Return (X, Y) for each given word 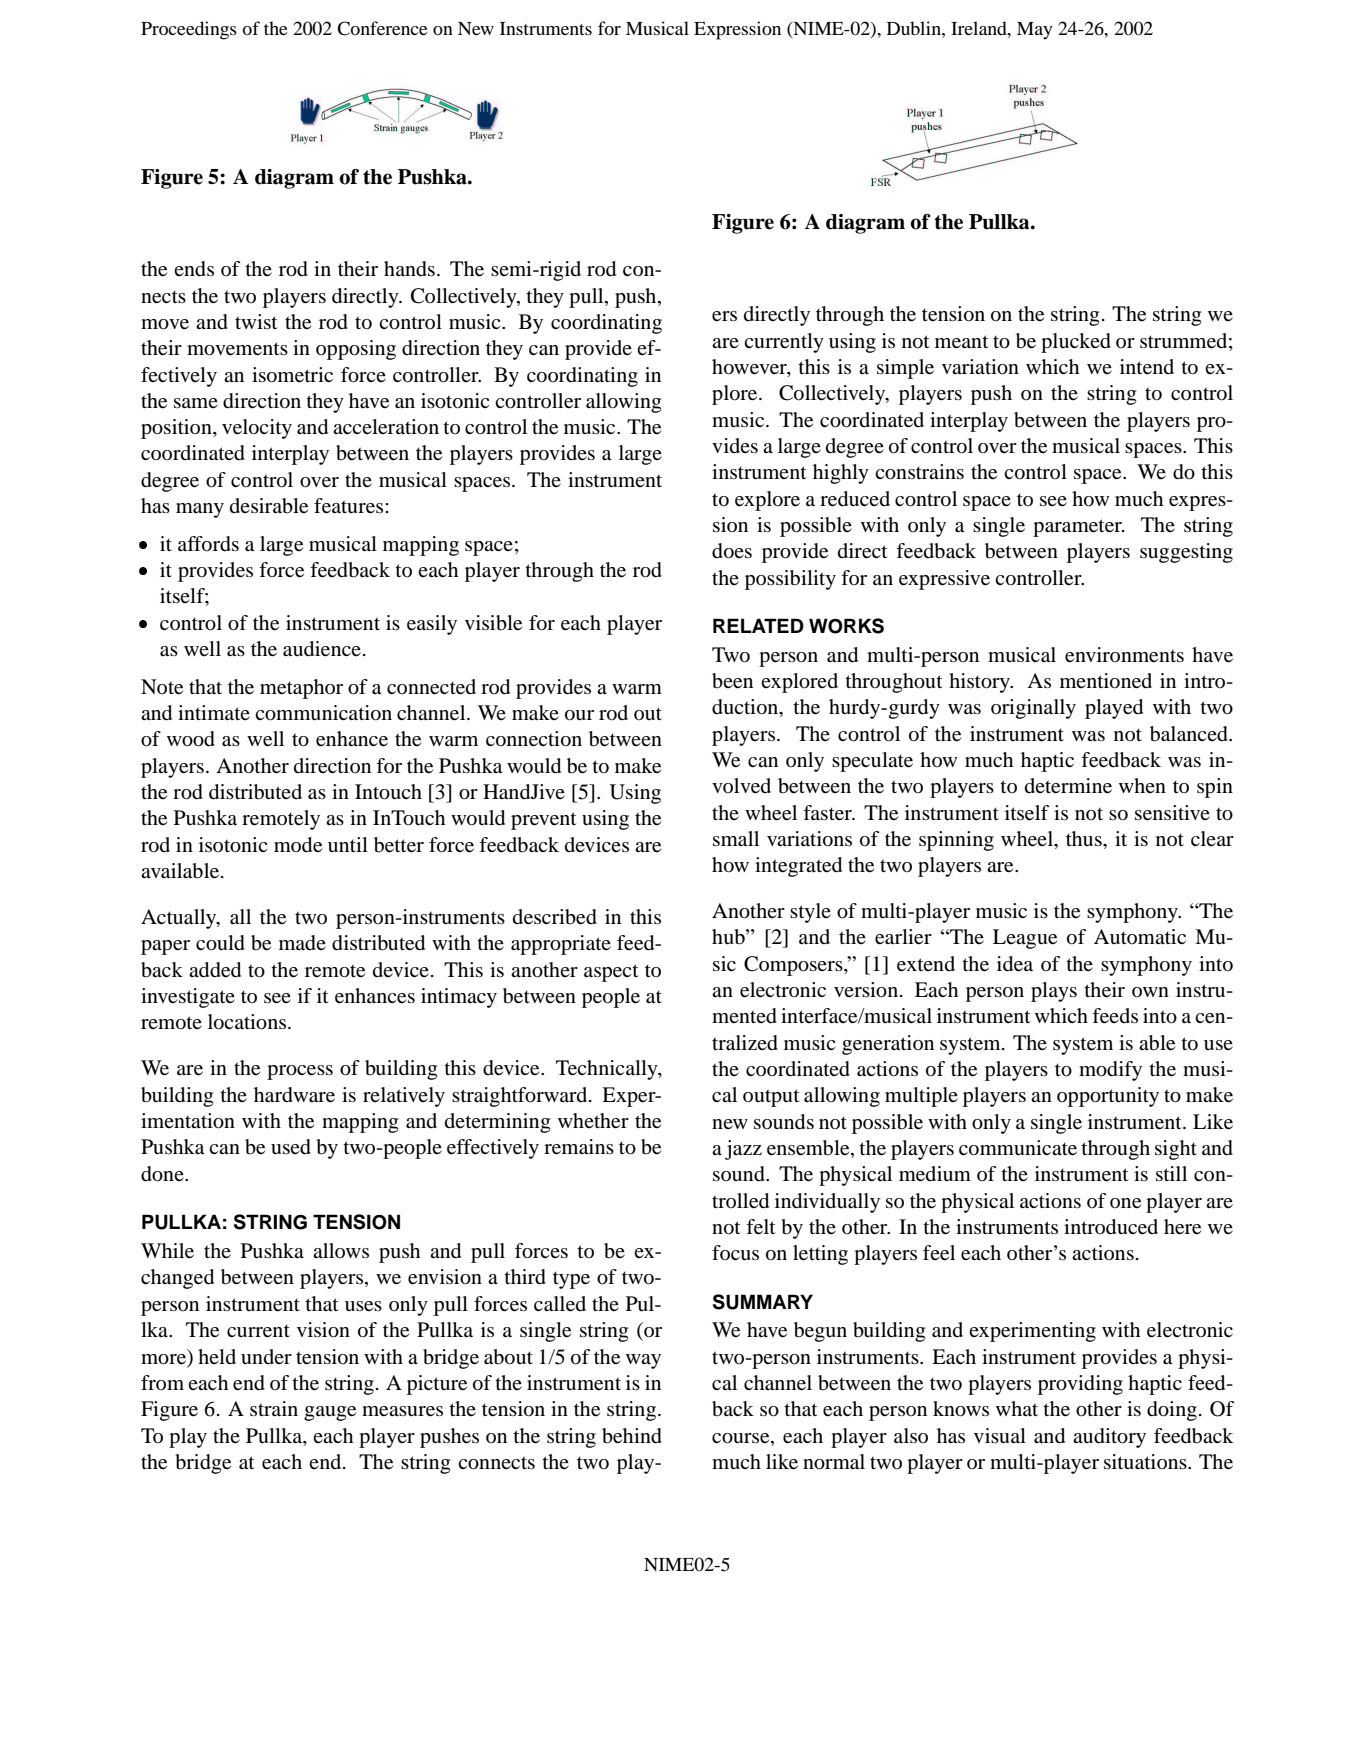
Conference (382, 28)
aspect (611, 973)
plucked (1076, 343)
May (1035, 31)
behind (632, 1436)
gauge (330, 1413)
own (1150, 992)
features (350, 506)
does (732, 551)
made (302, 943)
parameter (1078, 528)
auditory (1109, 1438)
